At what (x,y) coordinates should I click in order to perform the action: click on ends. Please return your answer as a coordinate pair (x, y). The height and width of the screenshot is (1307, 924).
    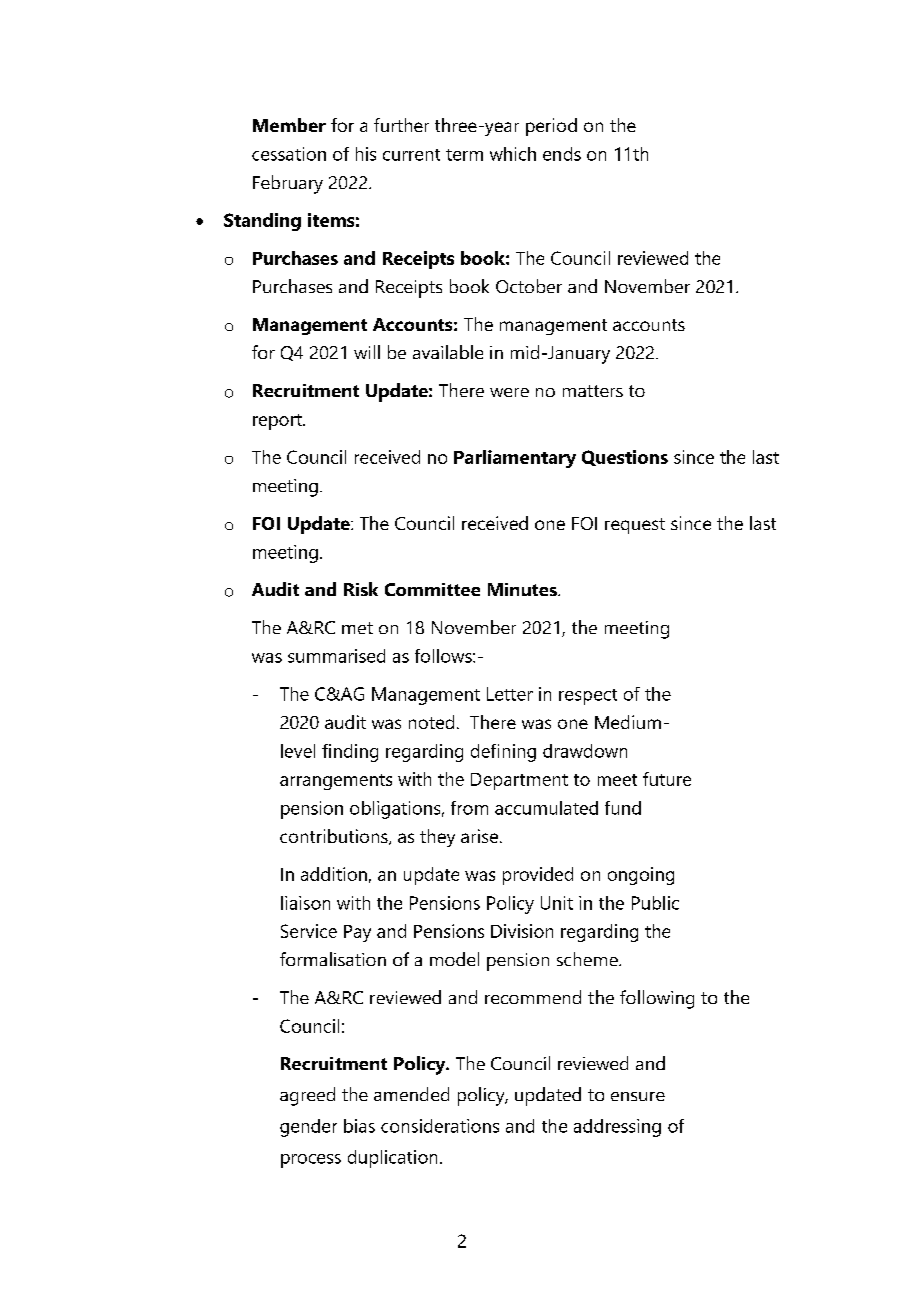
    Looking at the image, I should click on (562, 154).
